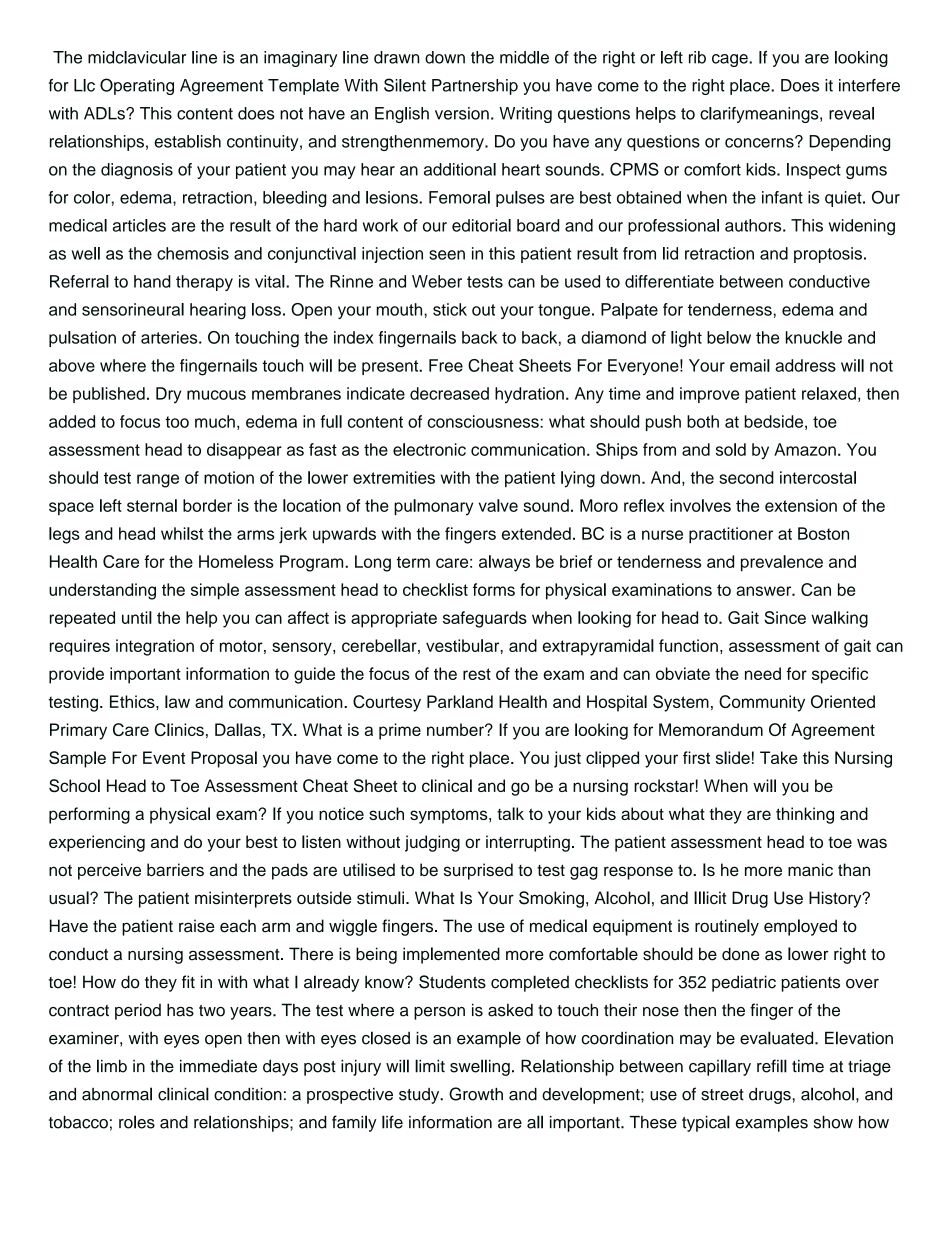  Describe the element at coordinates (456, 729) in the image. I see `number` at that location.
